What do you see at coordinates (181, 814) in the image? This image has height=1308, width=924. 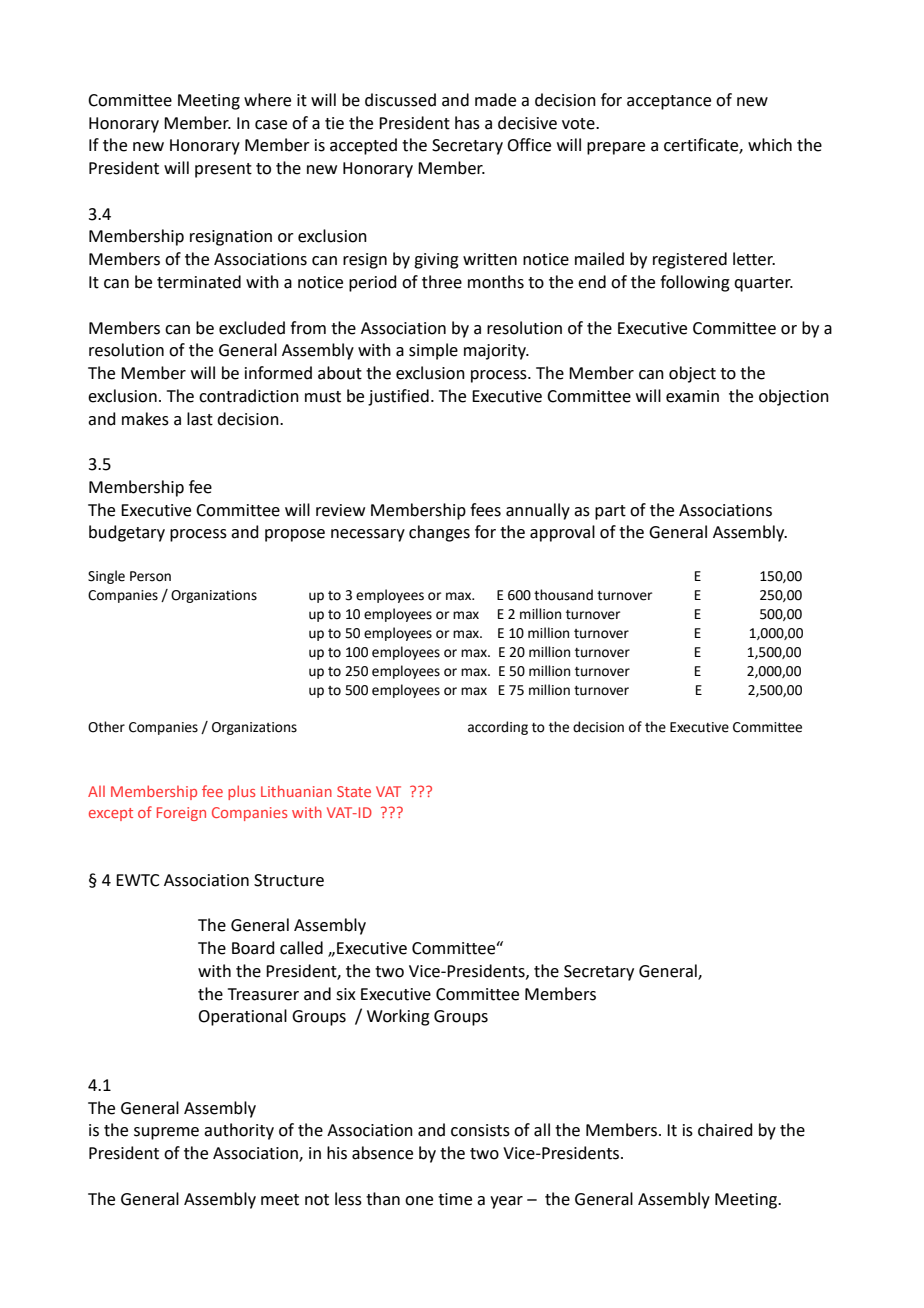 I see `Foreign` at bounding box center [181, 814].
